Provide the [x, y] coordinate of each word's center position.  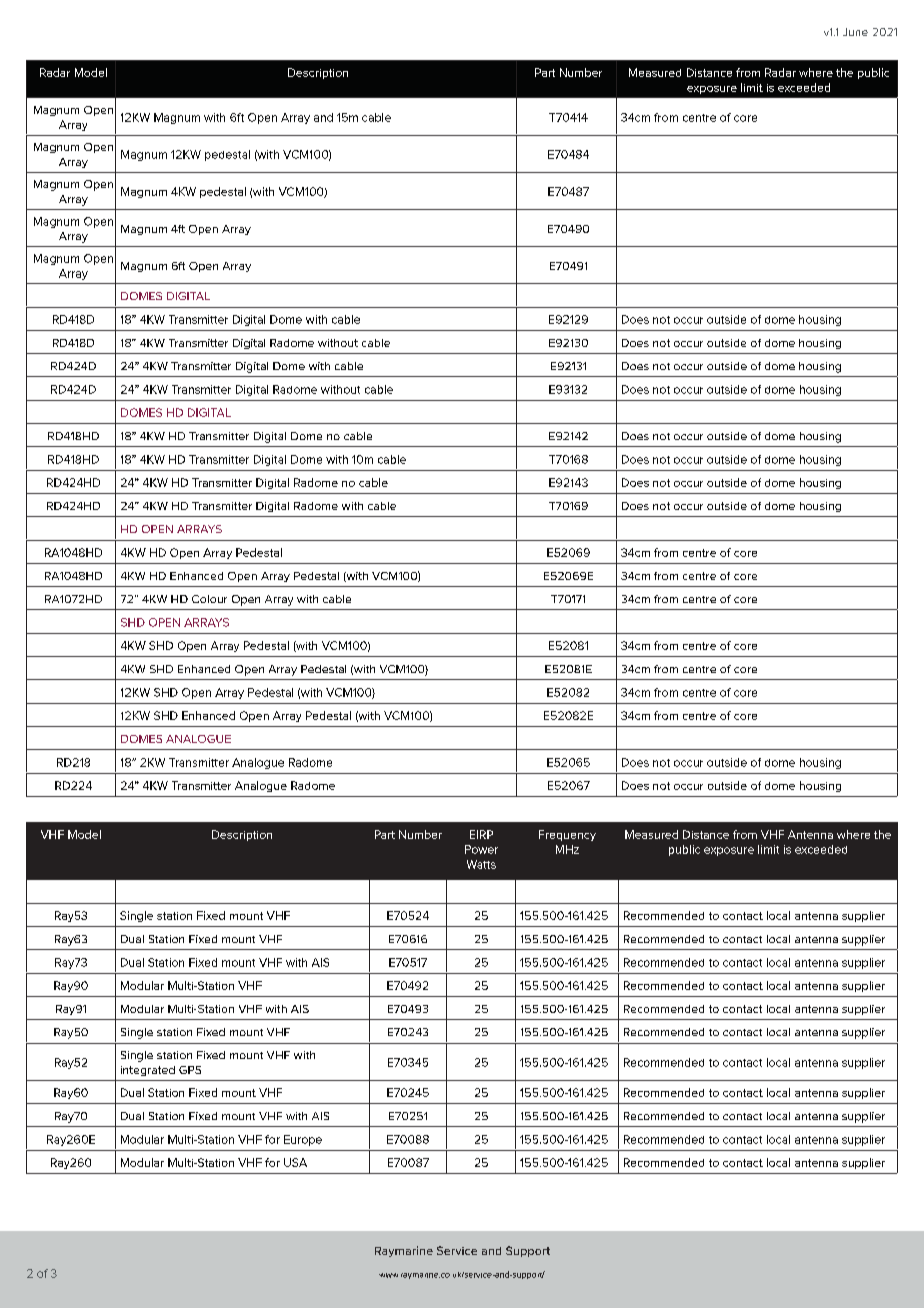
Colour [209, 599]
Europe [303, 1140]
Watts [481, 864]
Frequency [567, 835]
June [855, 32]
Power [481, 849]
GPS [190, 1070]
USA [295, 1162]
